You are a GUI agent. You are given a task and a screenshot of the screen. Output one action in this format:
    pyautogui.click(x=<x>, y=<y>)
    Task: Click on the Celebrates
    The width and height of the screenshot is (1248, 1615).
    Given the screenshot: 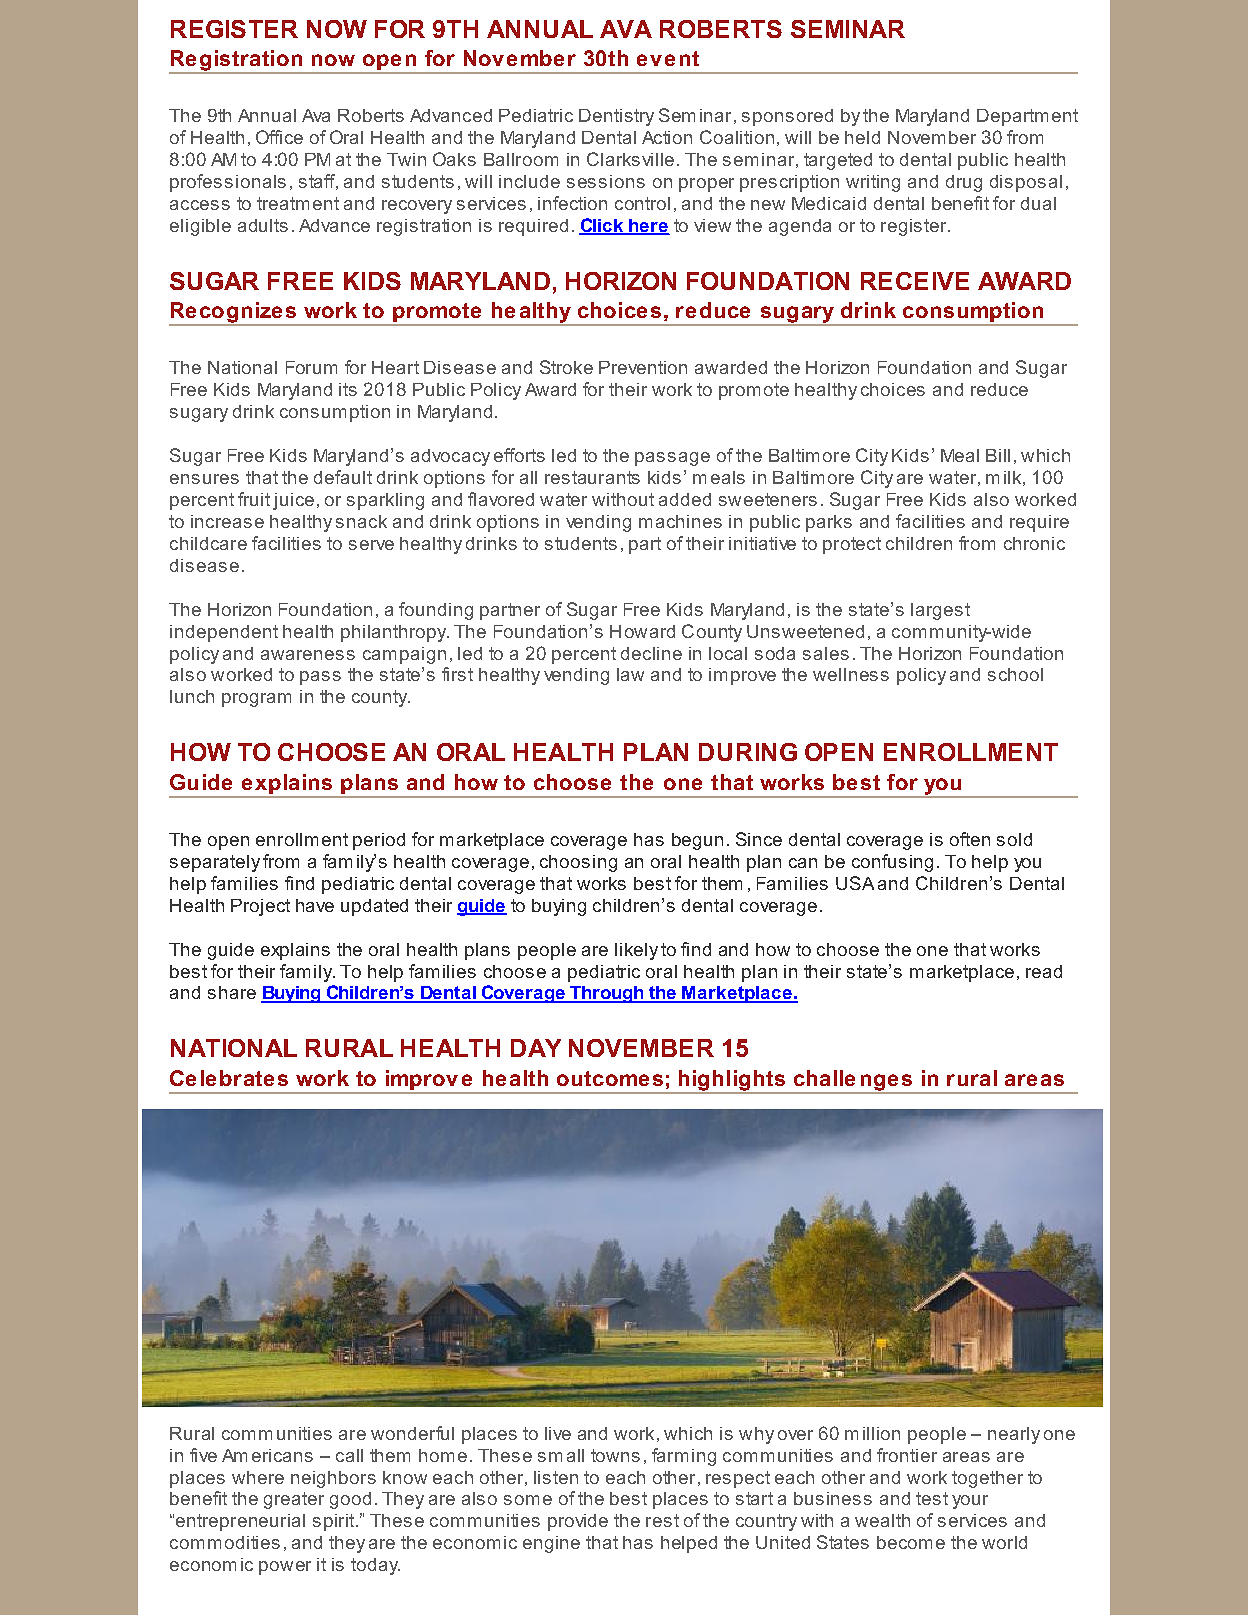 What is the action you would take?
    pyautogui.click(x=229, y=1078)
